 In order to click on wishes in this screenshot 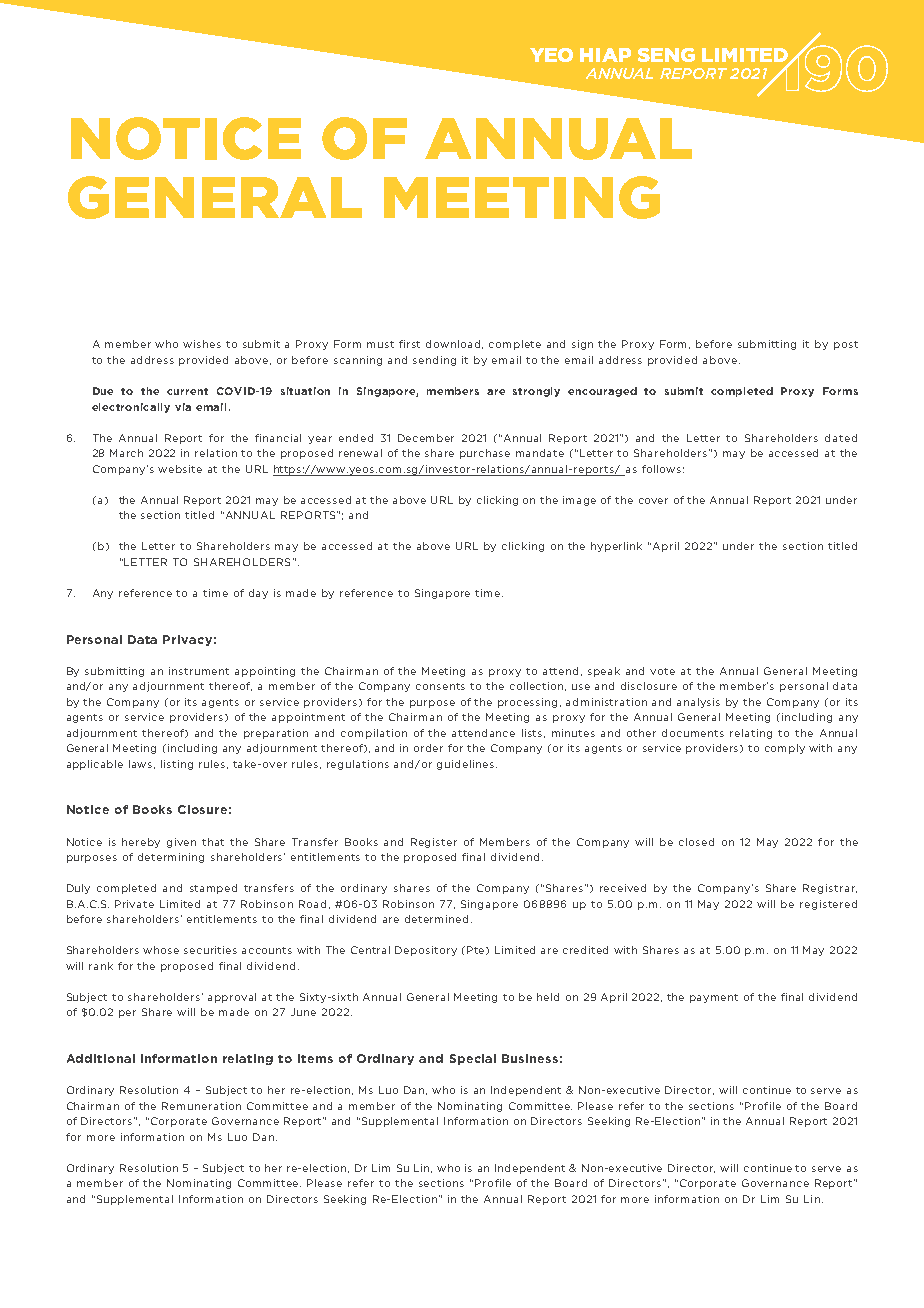, I will do `click(202, 344)`.
